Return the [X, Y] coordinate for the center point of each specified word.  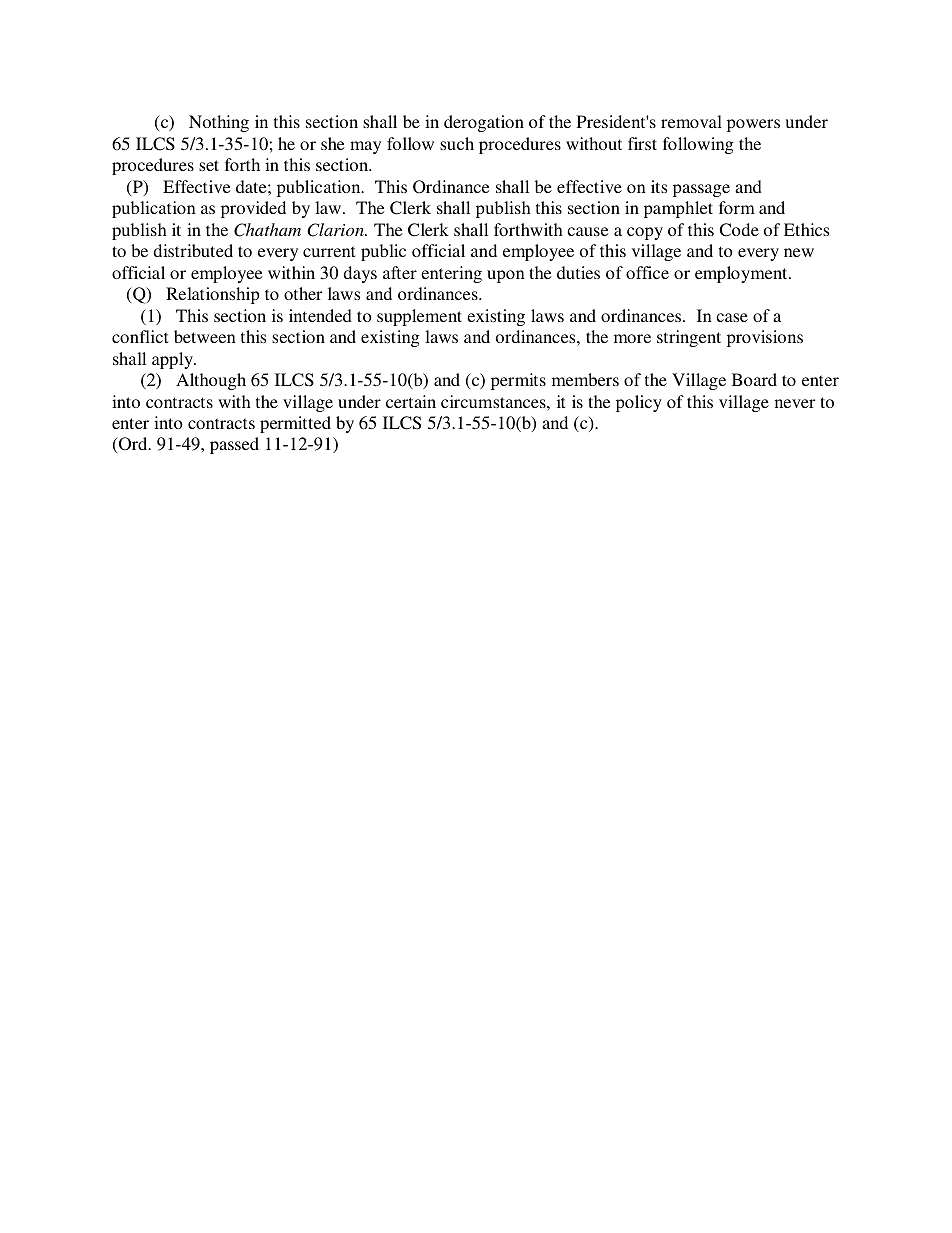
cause [587, 231]
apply [173, 360]
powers [753, 125]
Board [754, 379]
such [457, 143]
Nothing [219, 123]
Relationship [213, 295]
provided [253, 209]
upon [506, 276]
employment [742, 274]
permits [518, 381]
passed [234, 445]
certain [411, 401]
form [737, 207]
